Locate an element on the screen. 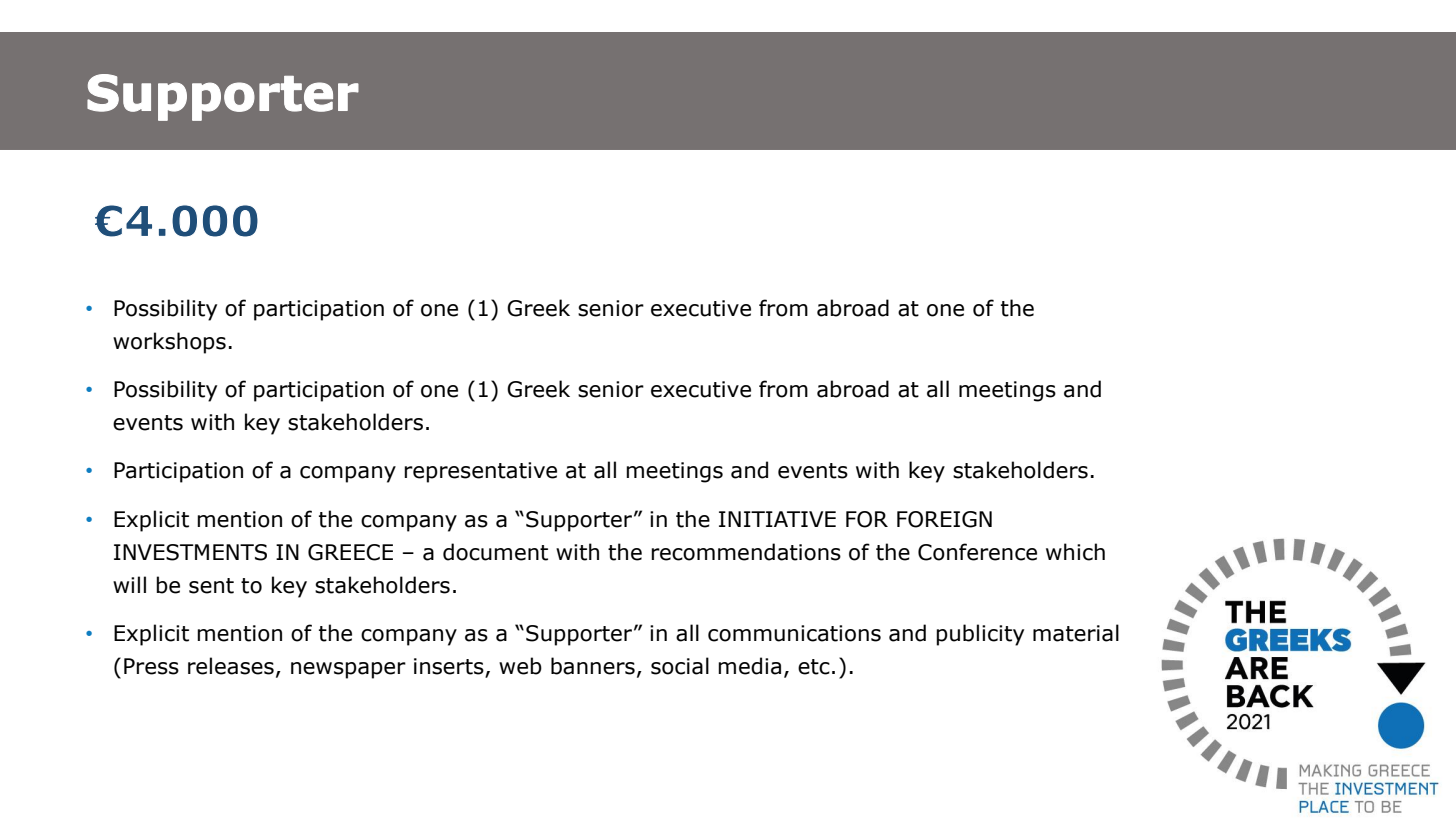 Image resolution: width=1456 pixels, height=819 pixels. publicity is located at coordinates (980, 635).
